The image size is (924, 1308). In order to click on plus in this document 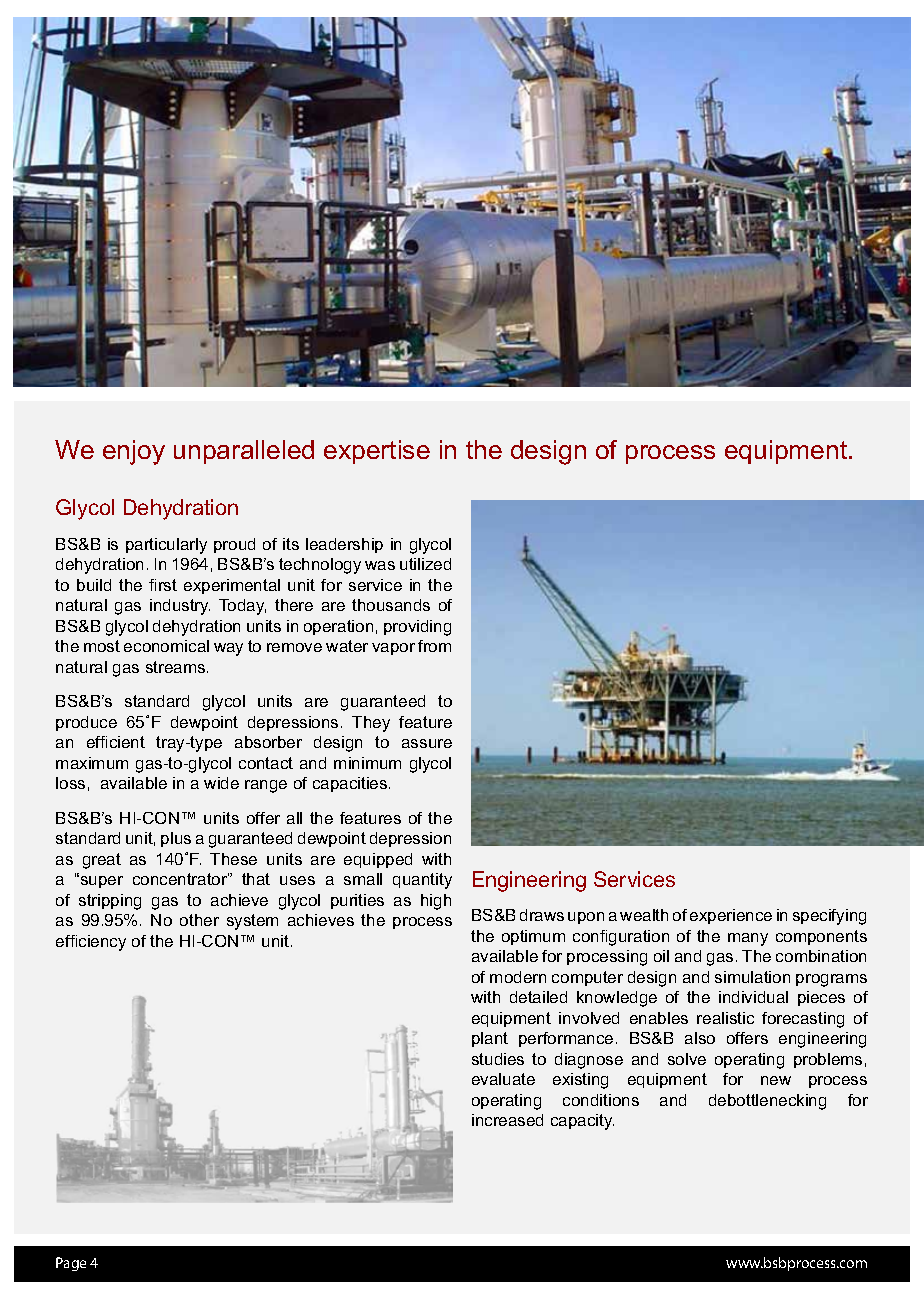, I will do `click(176, 839)`.
